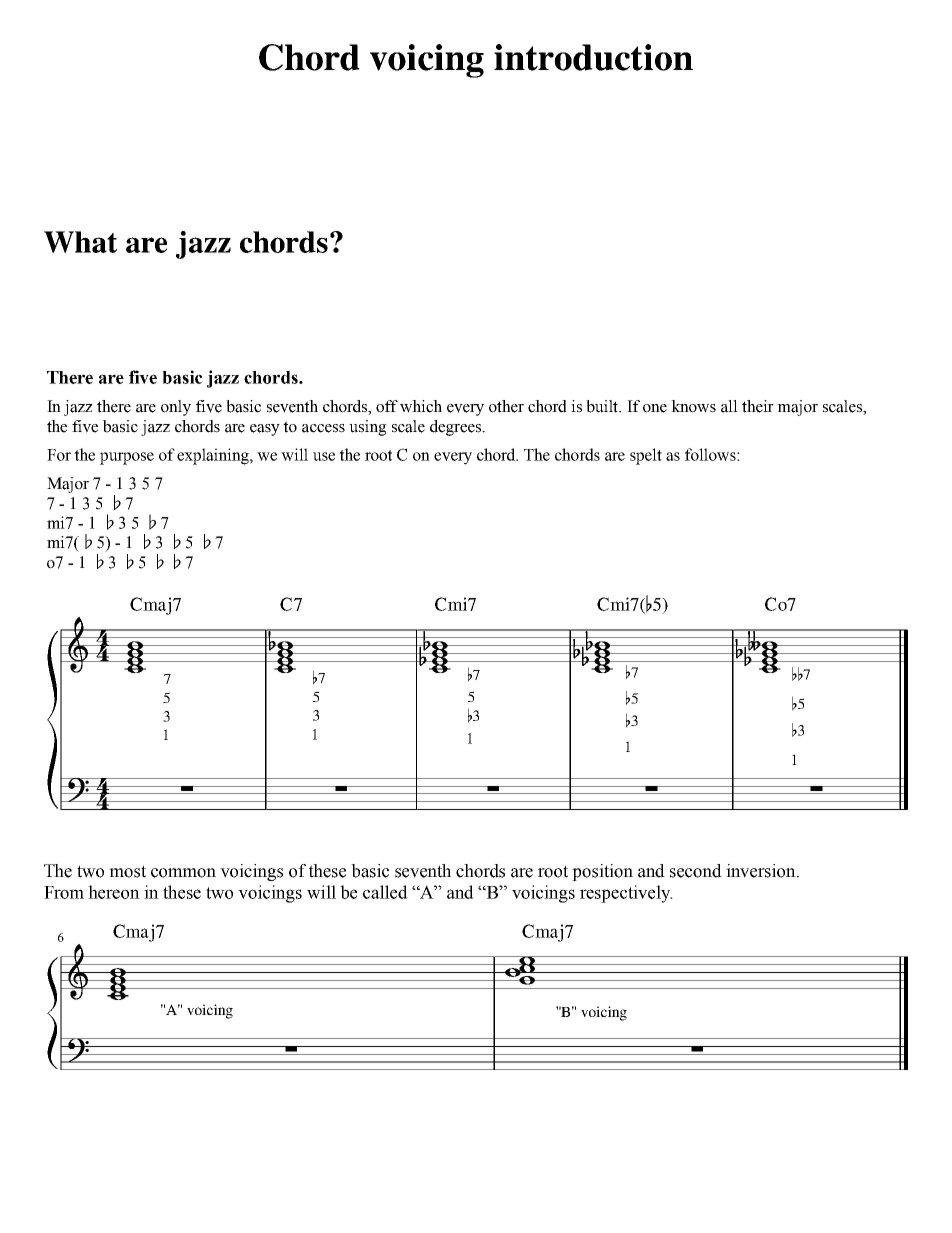 Image resolution: width=952 pixels, height=1233 pixels. I want to click on one, so click(655, 408).
